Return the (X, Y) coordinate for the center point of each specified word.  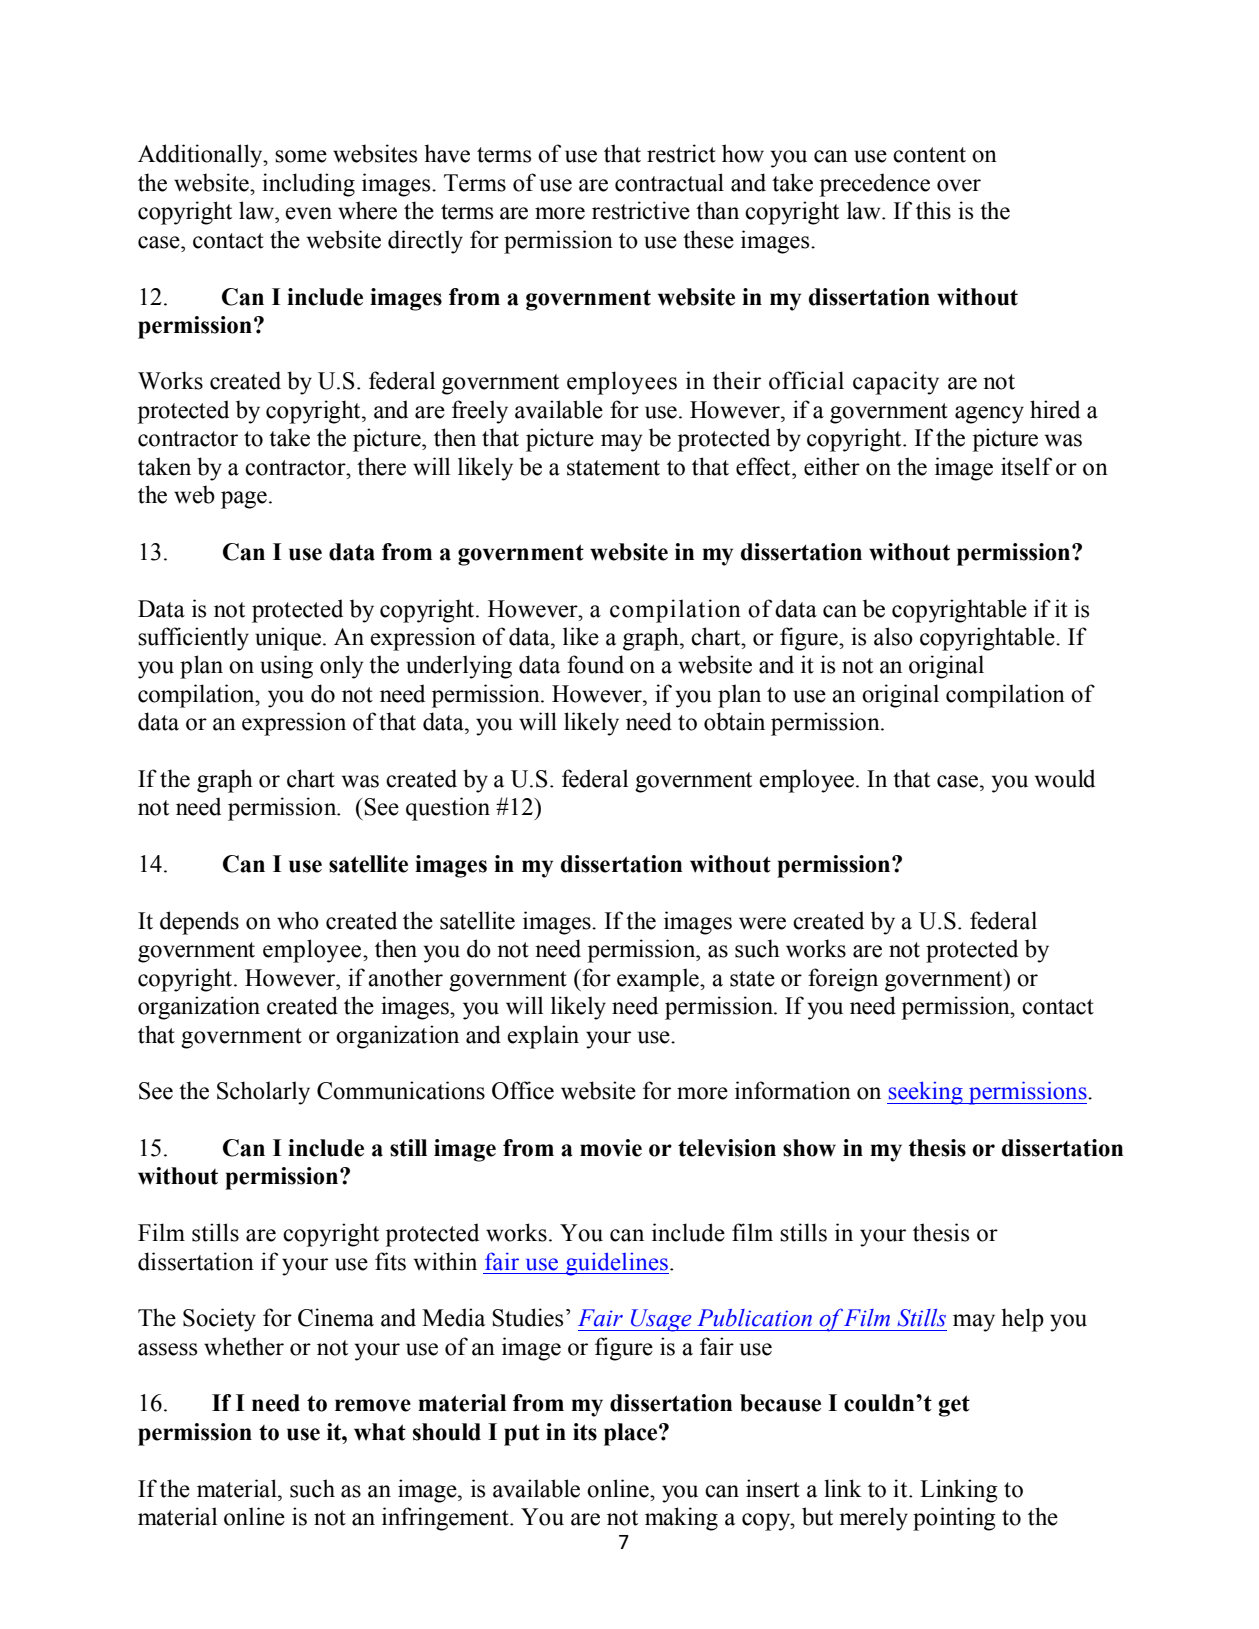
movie (611, 1148)
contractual (669, 182)
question (448, 809)
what (380, 1432)
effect (764, 466)
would (1065, 778)
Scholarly (263, 1093)
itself (1026, 466)
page (244, 500)
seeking (926, 1093)
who (298, 920)
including (308, 185)
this (933, 210)
